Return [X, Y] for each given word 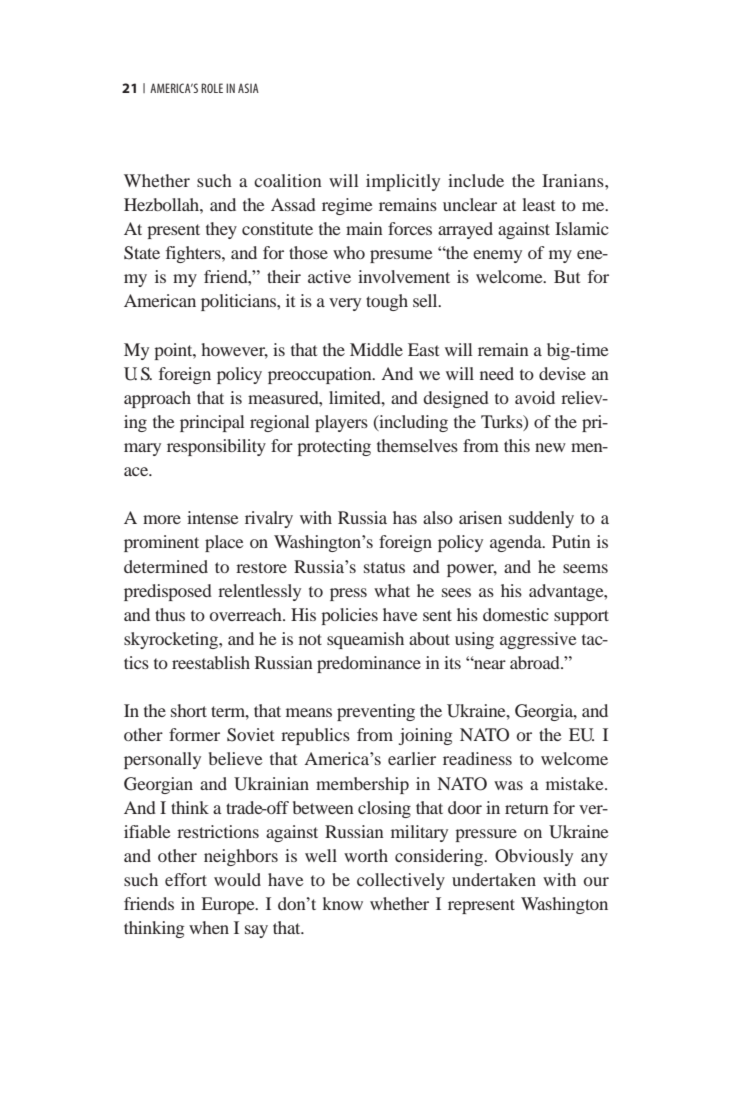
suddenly [541, 519]
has [405, 517]
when [209, 927]
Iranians [574, 180]
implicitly [403, 182]
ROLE [212, 88]
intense [213, 517]
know [342, 903]
